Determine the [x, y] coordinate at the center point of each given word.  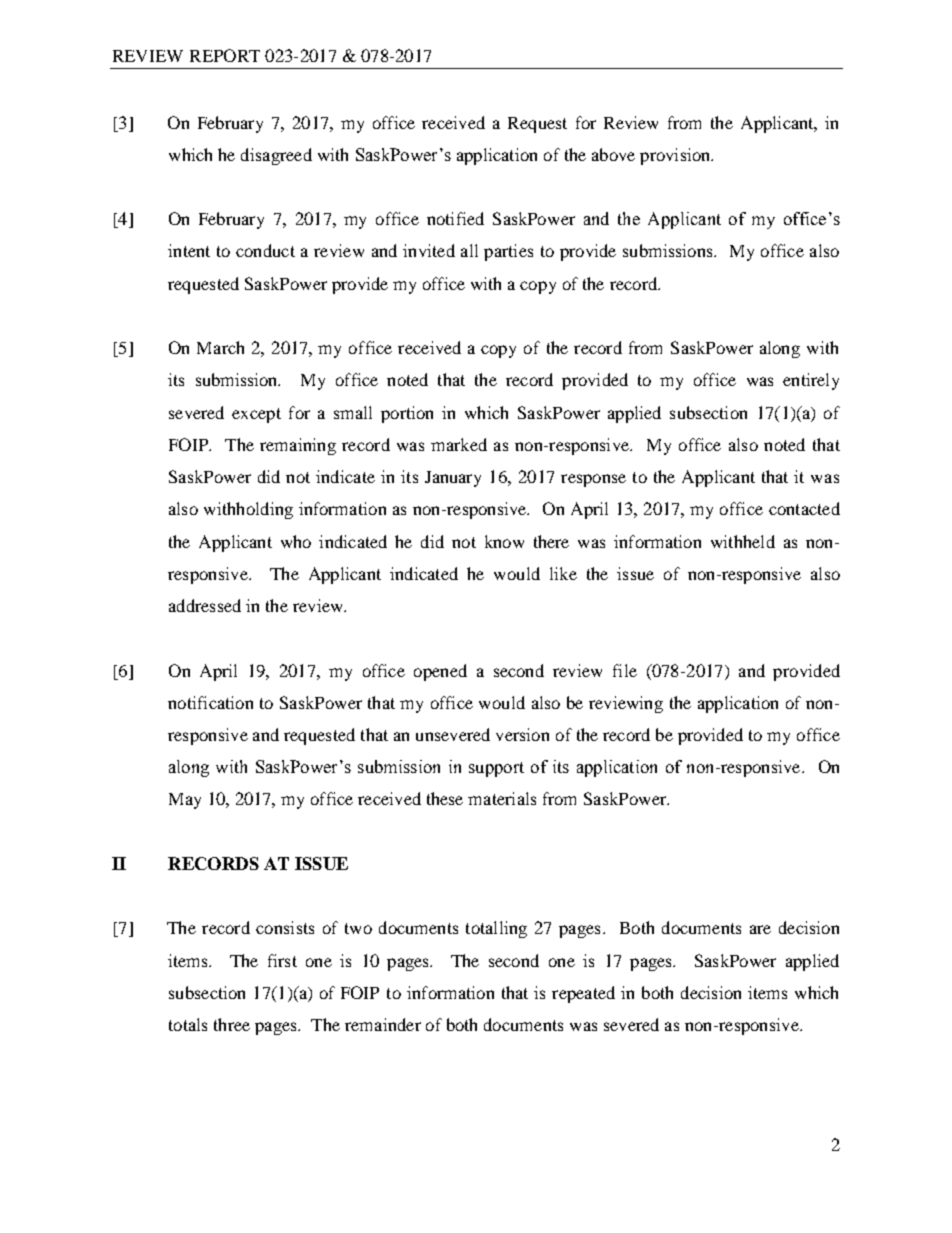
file [625, 670]
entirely [811, 381]
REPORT [225, 55]
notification [210, 702]
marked [459, 444]
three [232, 1024]
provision [676, 156]
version [522, 734]
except [256, 415]
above [613, 154]
